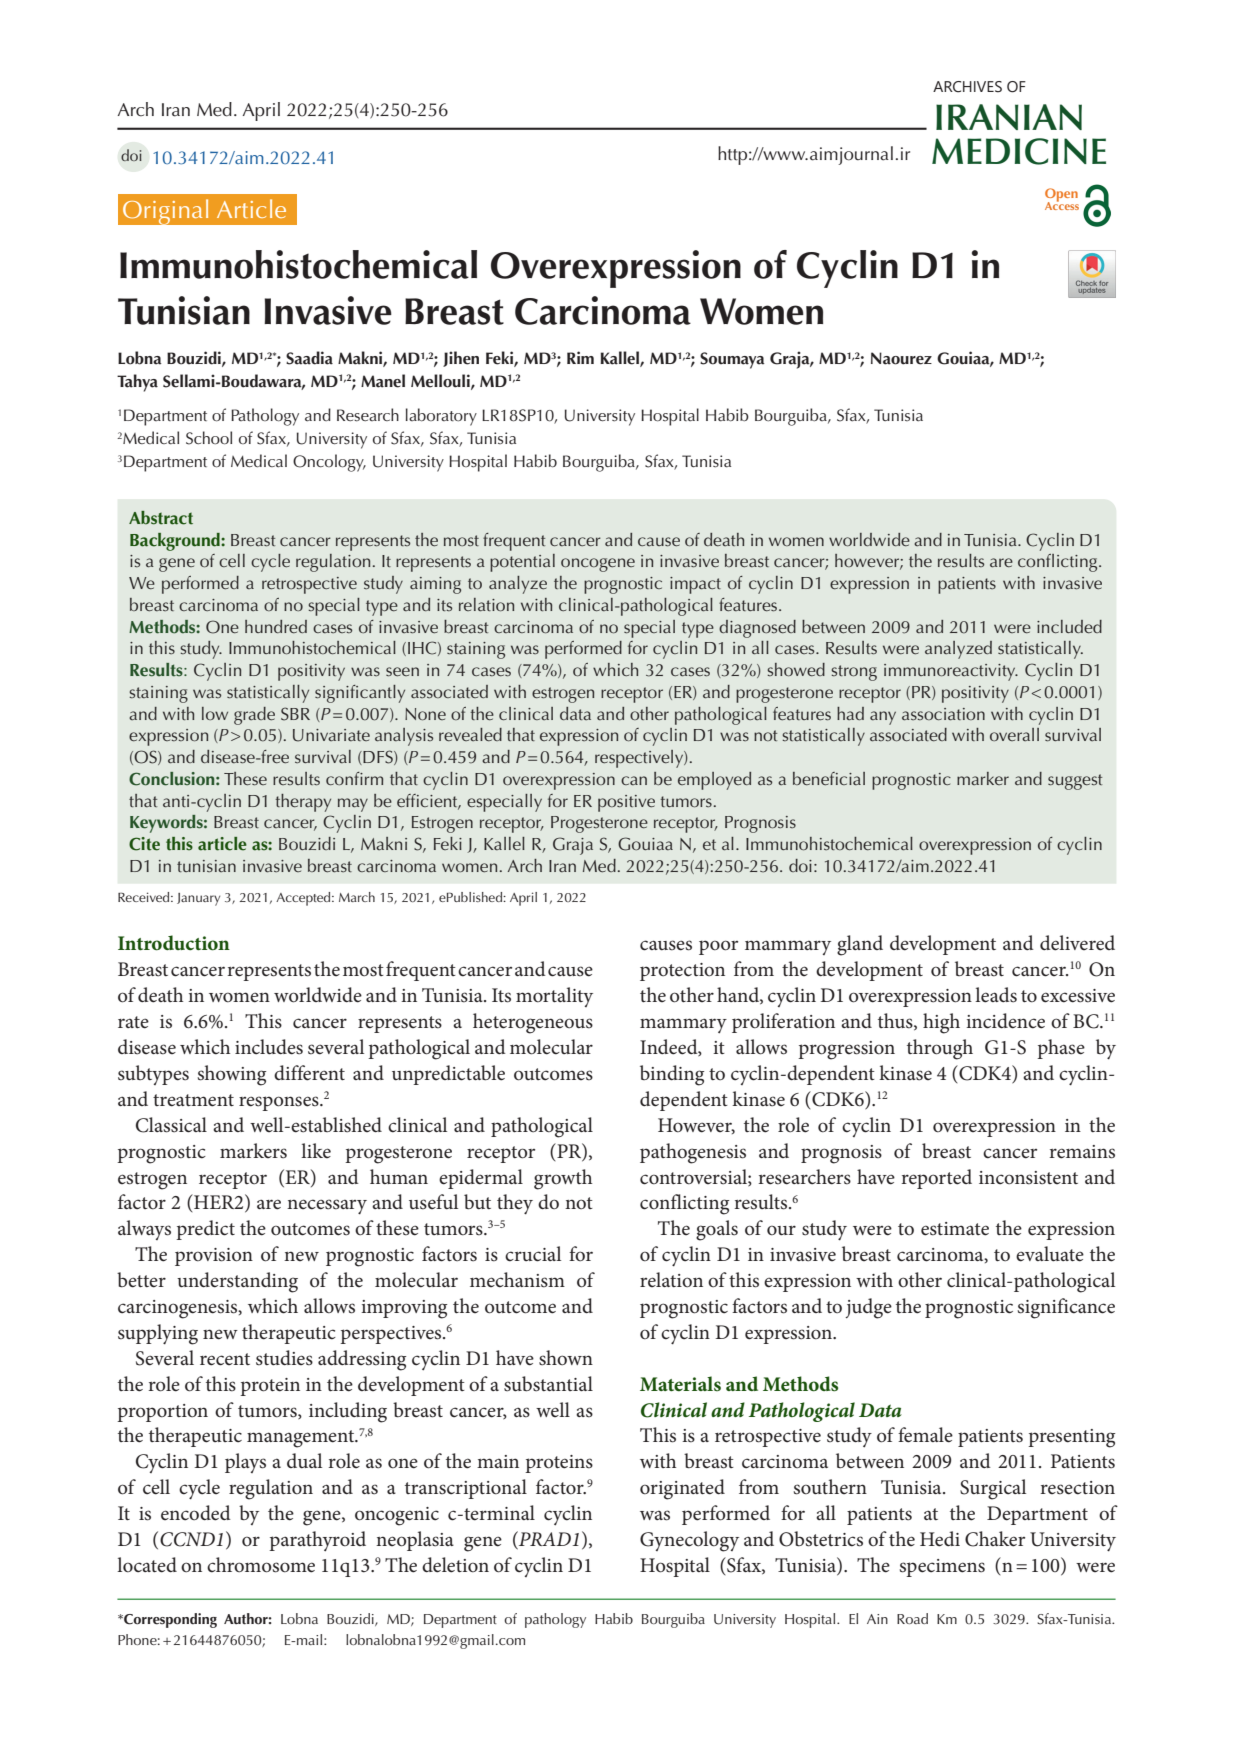 The width and height of the document is (1233, 1744). I want to click on January, so click(198, 899).
